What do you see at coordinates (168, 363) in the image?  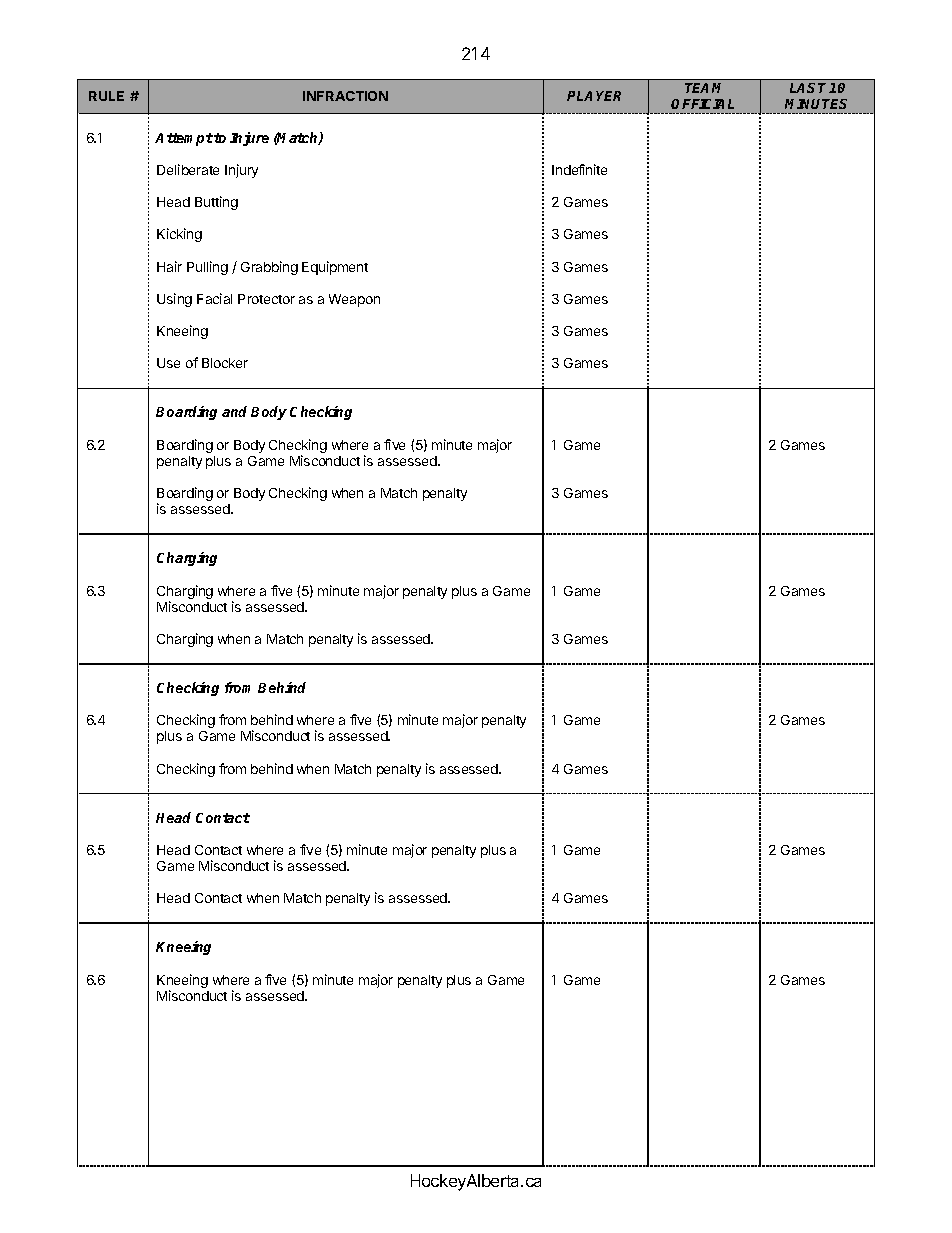 I see `Use` at bounding box center [168, 363].
